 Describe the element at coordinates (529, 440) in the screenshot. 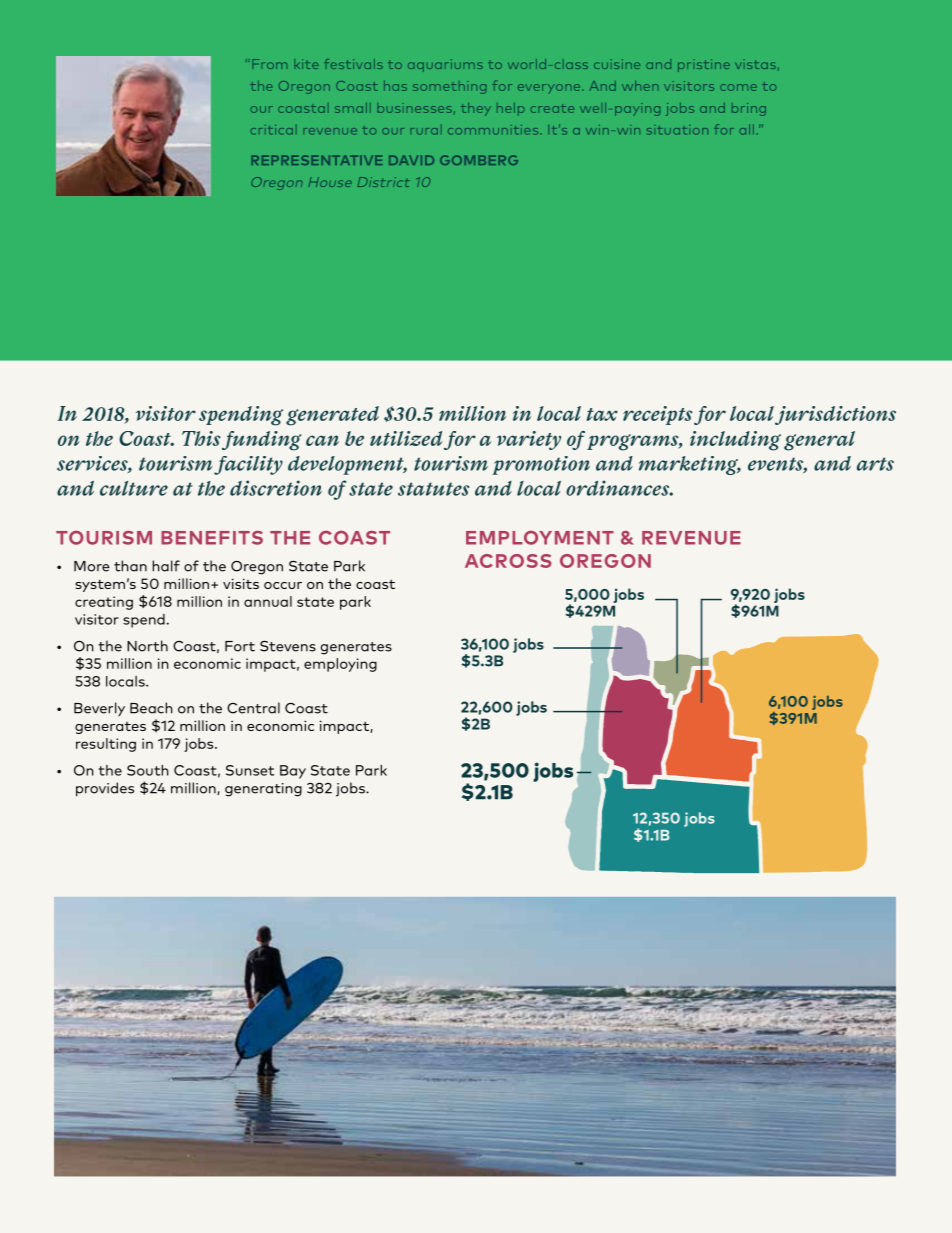

I see `variety` at that location.
